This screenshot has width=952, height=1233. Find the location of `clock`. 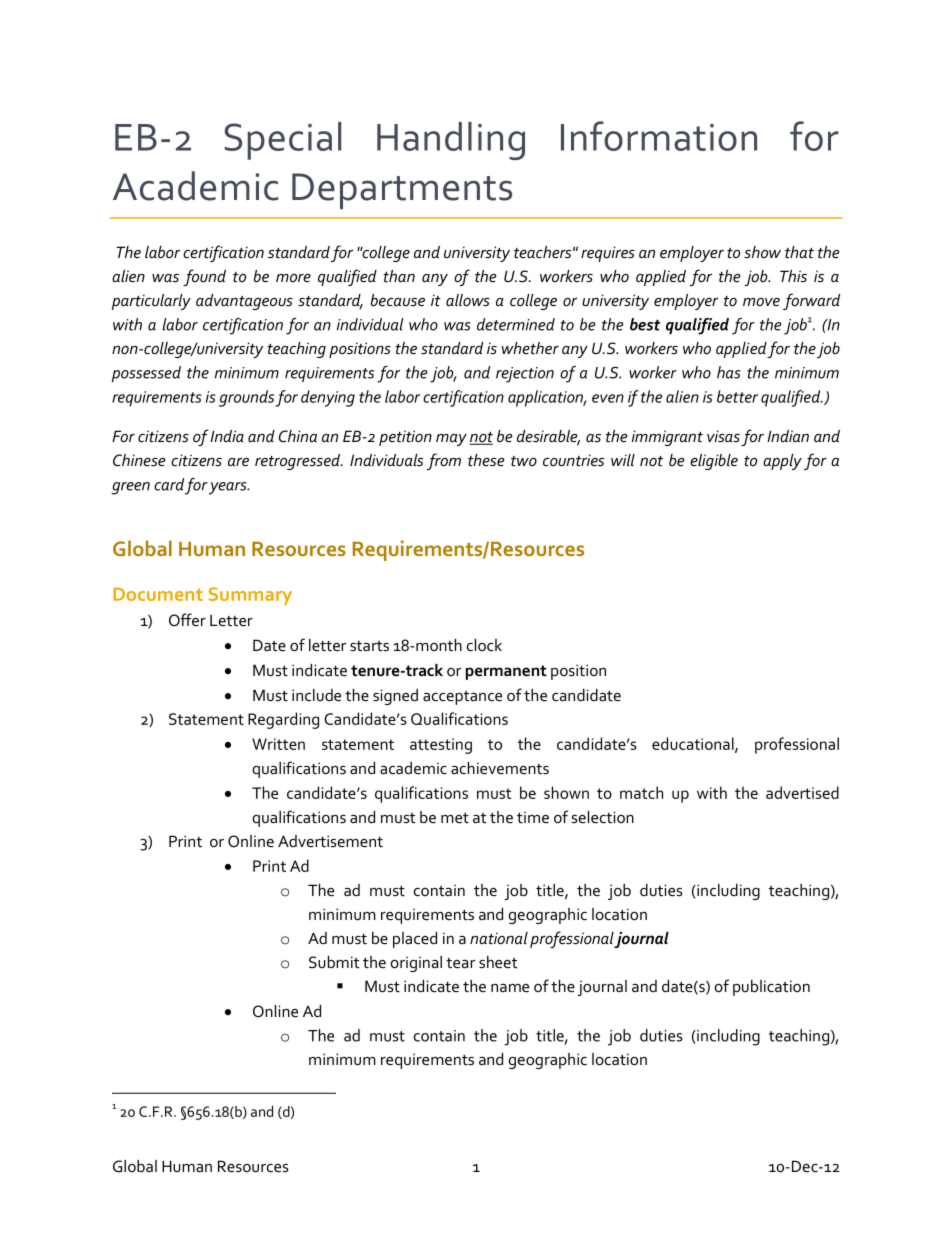

clock is located at coordinates (484, 645).
